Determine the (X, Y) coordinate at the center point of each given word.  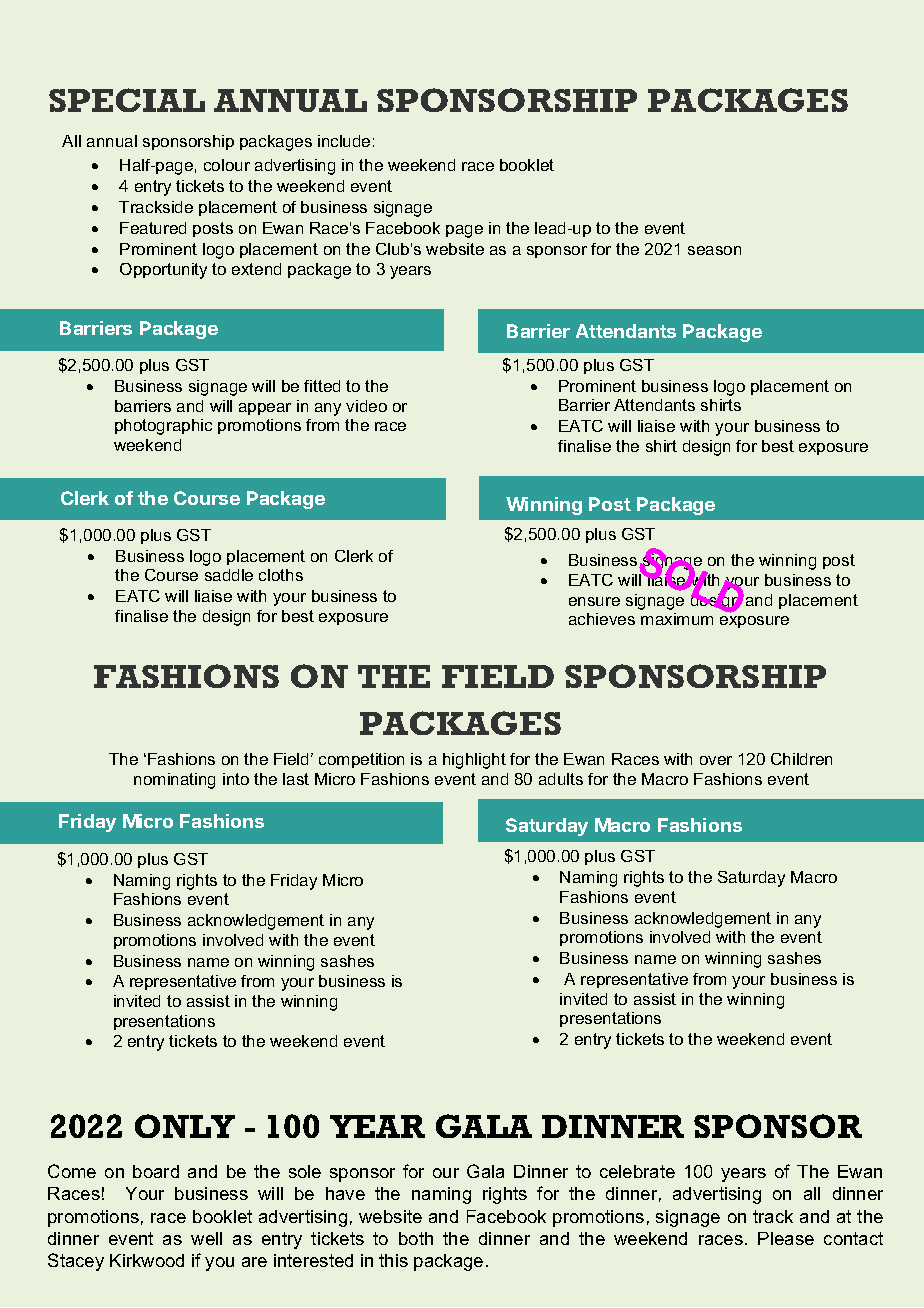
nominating (174, 781)
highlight (474, 761)
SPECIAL (127, 100)
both (416, 1238)
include (344, 141)
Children (801, 759)
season (714, 250)
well (206, 1238)
